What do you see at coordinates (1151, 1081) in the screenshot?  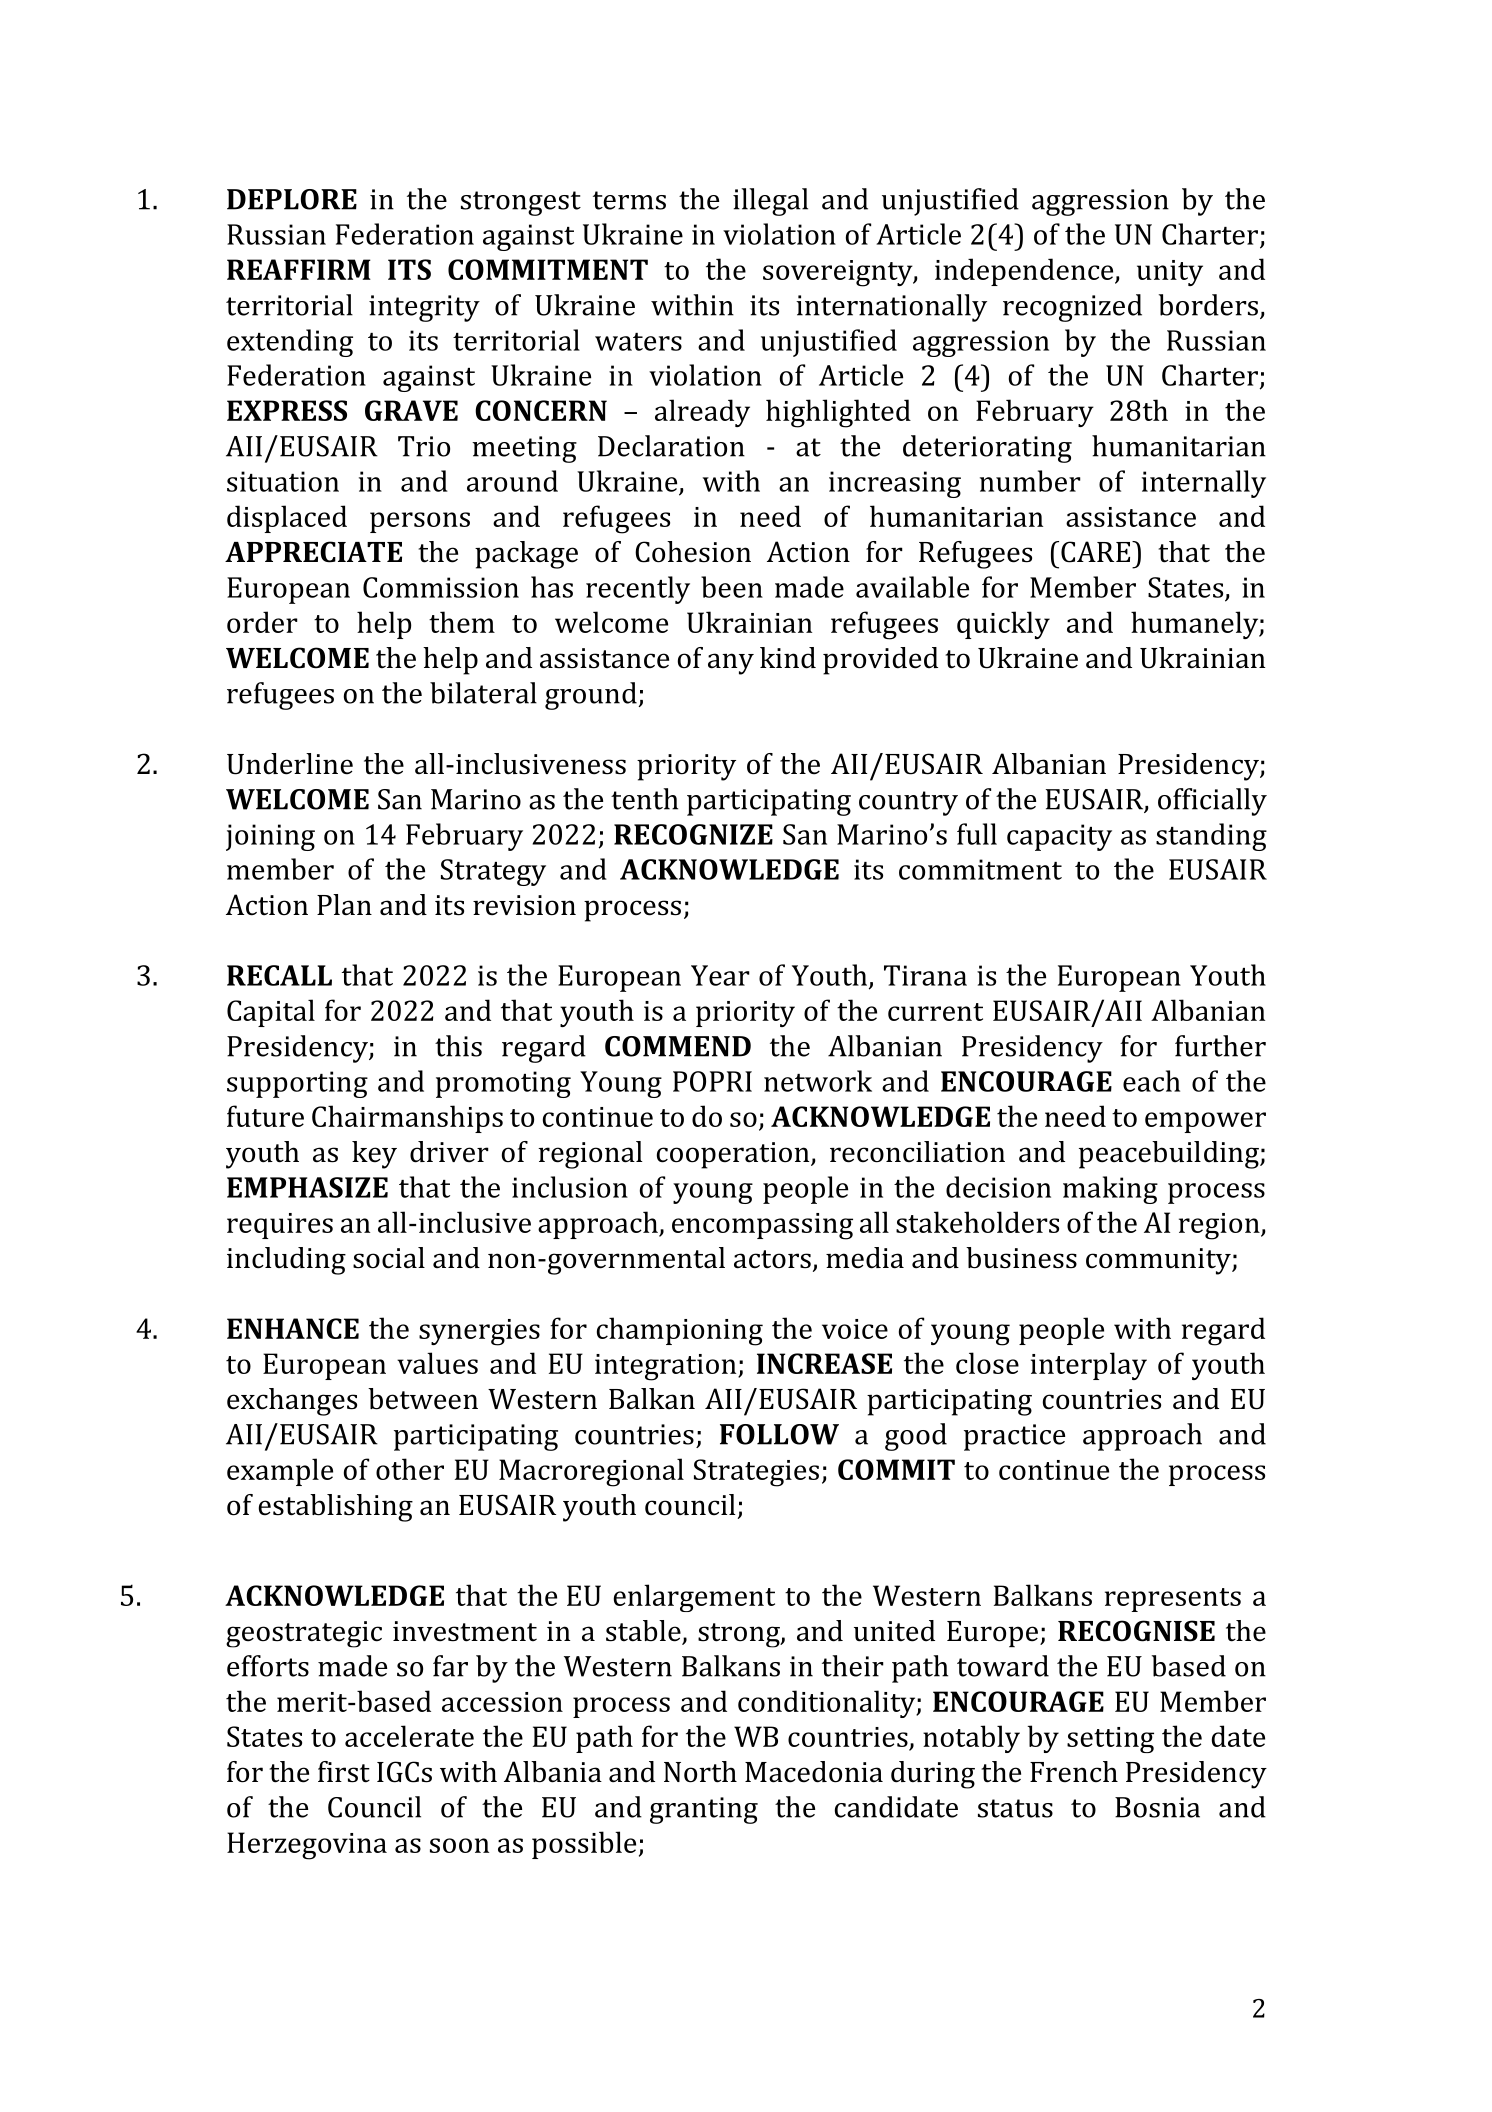 I see `each` at bounding box center [1151, 1081].
